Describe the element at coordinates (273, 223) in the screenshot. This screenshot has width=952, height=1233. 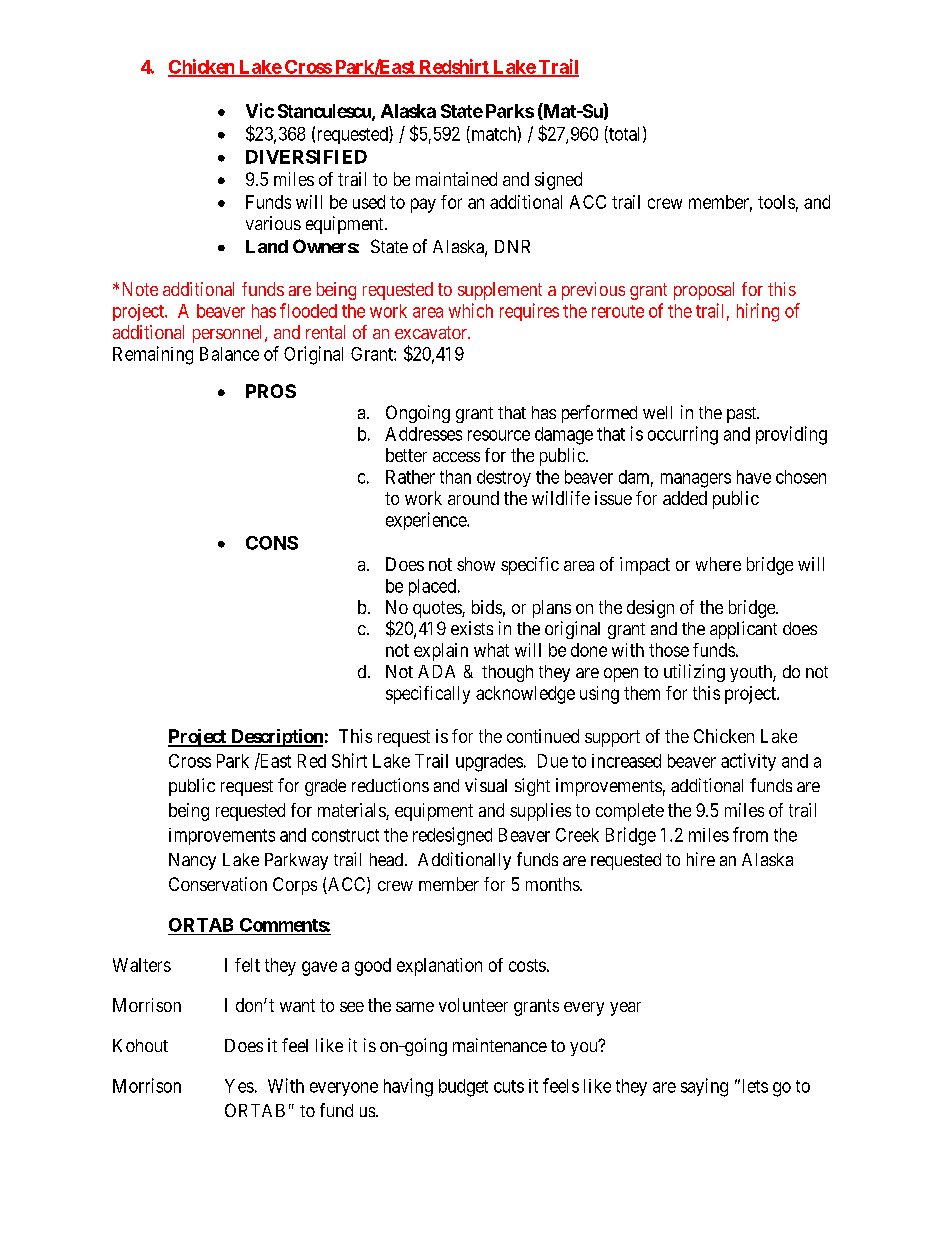
I see `various` at that location.
